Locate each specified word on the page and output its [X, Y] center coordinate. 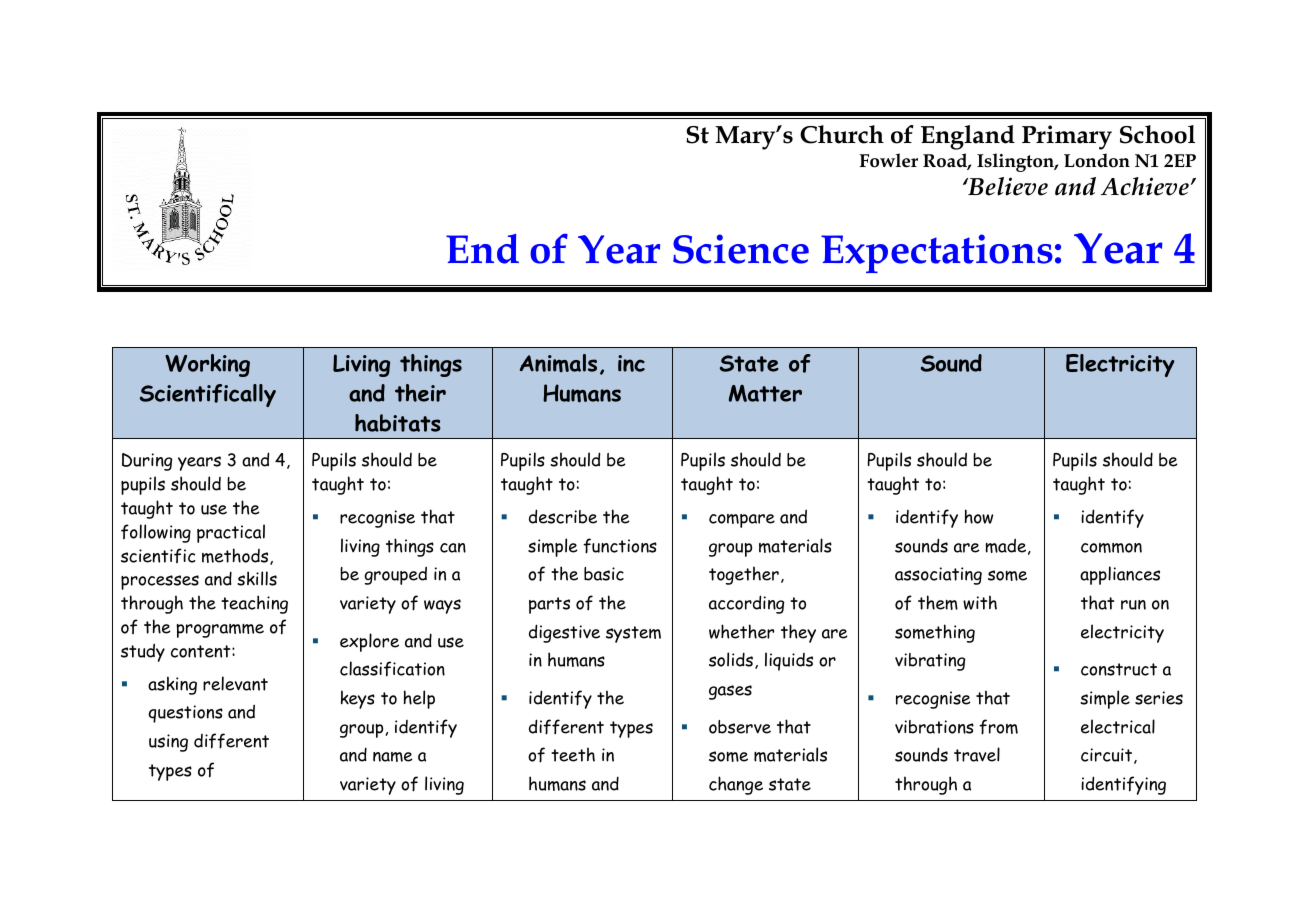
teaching [254, 604]
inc [631, 363]
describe [563, 516]
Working [207, 365]
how [979, 516]
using [168, 743]
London [1097, 160]
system [633, 634]
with [980, 602]
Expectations [937, 253]
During [147, 462]
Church [842, 134]
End [482, 249]
